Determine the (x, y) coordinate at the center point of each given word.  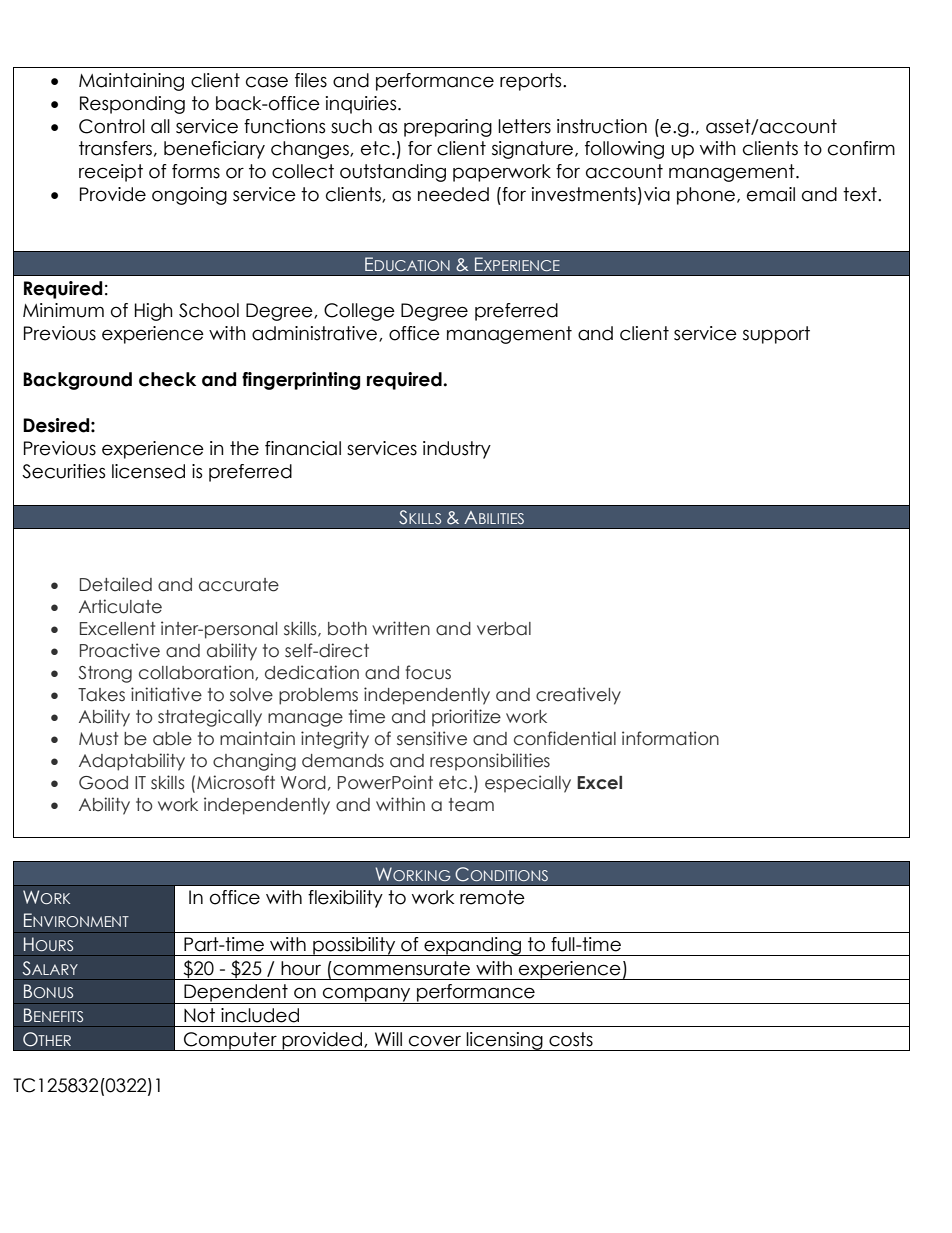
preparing (448, 128)
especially (528, 784)
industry (457, 450)
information (670, 738)
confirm (861, 148)
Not (199, 1015)
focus (428, 672)
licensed (148, 471)
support (776, 335)
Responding (132, 105)
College (359, 312)
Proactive (120, 650)
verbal (504, 629)
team (471, 805)
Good (103, 783)
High (154, 312)
